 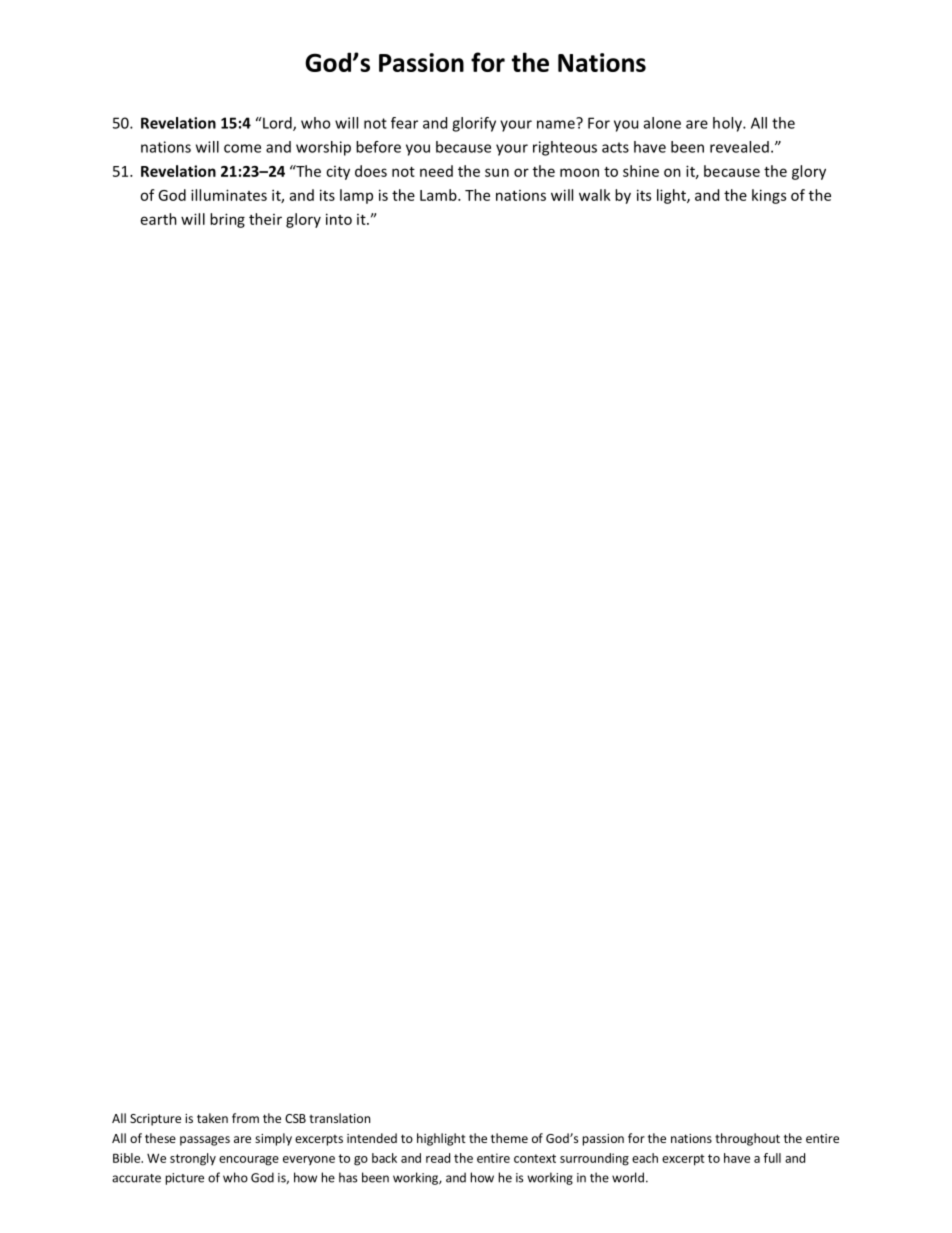 I want to click on passages, so click(x=205, y=1141).
